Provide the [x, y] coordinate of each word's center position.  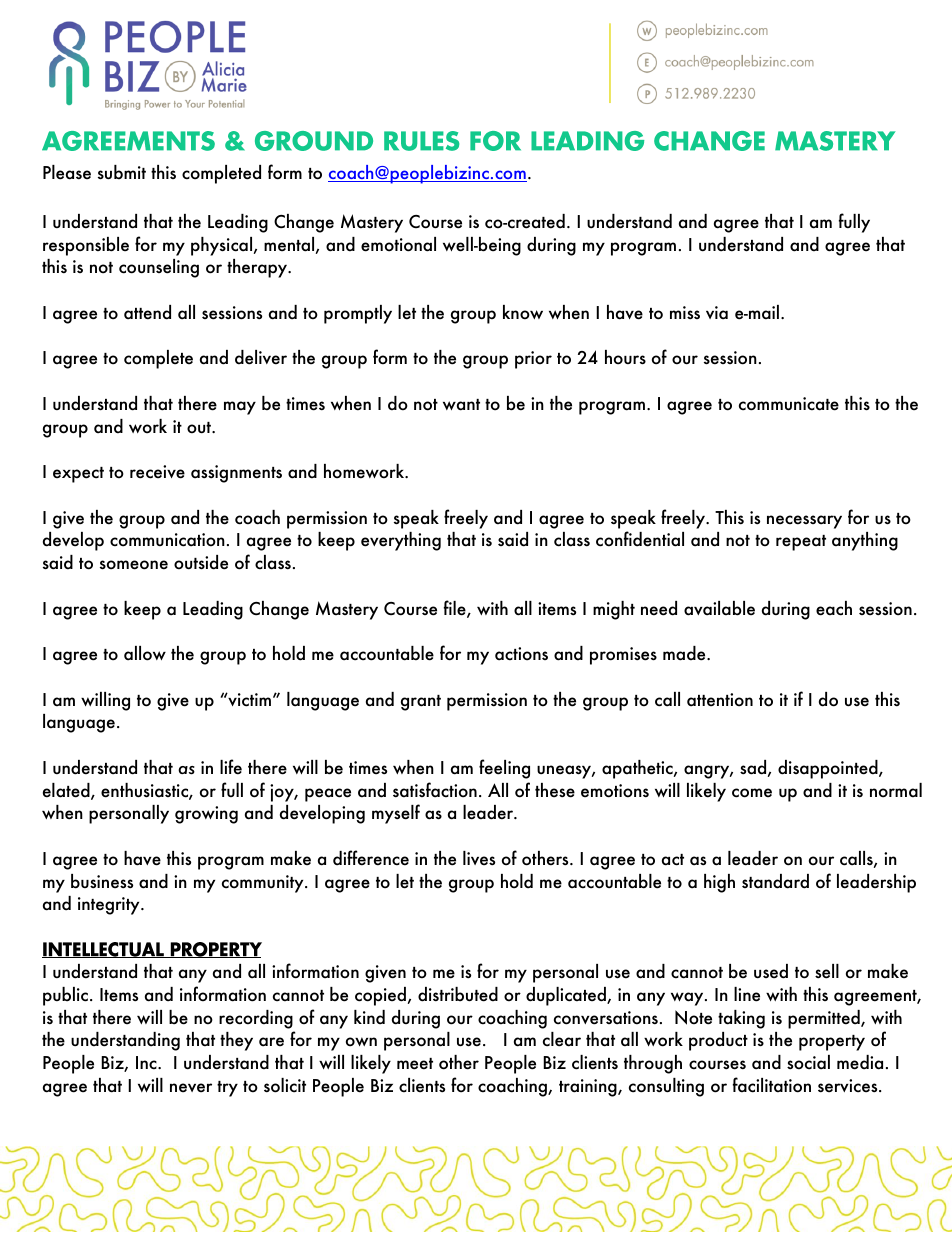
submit [122, 172]
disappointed [829, 769]
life [231, 767]
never [191, 1088]
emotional [398, 244]
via [717, 313]
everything [401, 541]
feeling [504, 769]
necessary [804, 522]
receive [157, 472]
